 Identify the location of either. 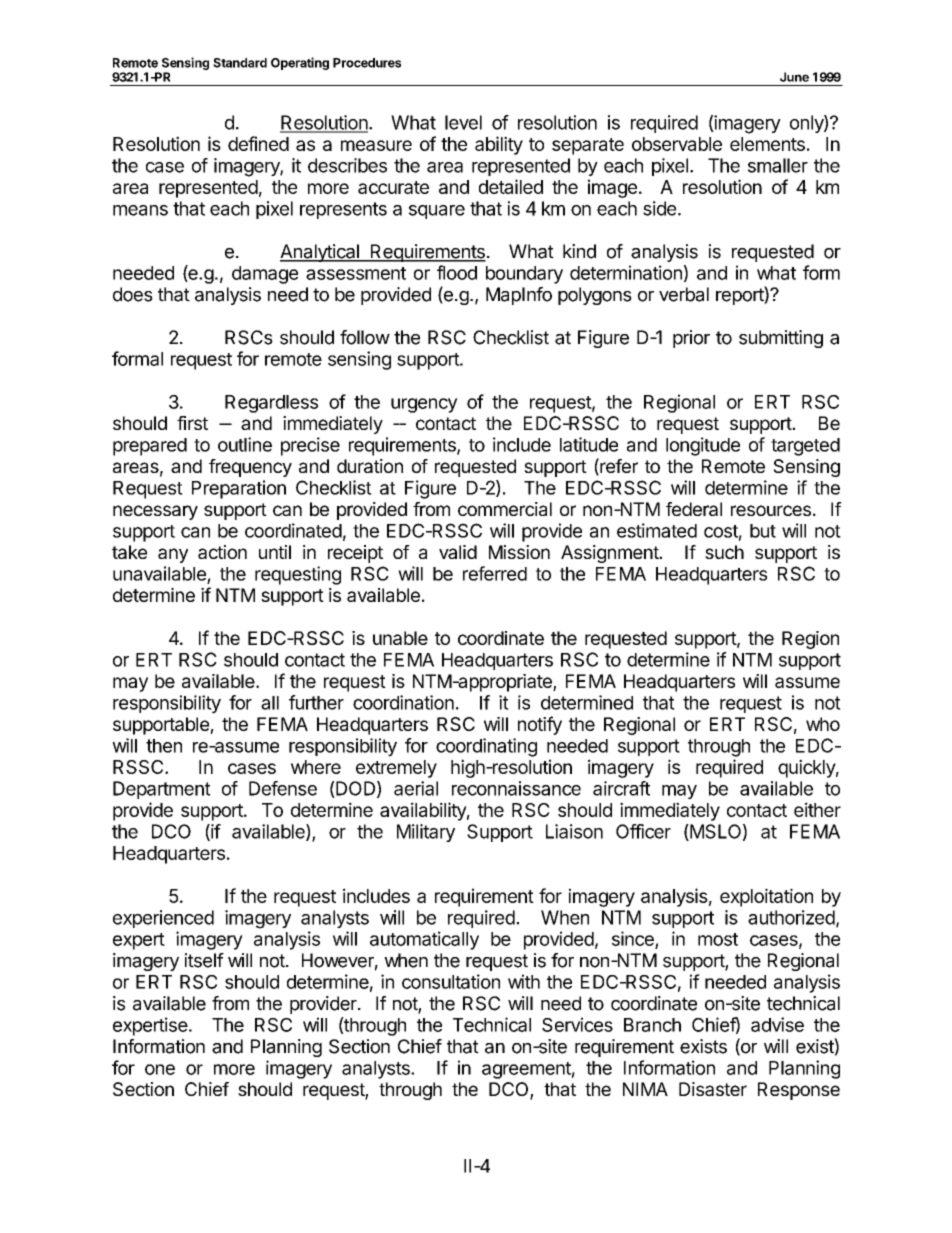
(817, 809).
